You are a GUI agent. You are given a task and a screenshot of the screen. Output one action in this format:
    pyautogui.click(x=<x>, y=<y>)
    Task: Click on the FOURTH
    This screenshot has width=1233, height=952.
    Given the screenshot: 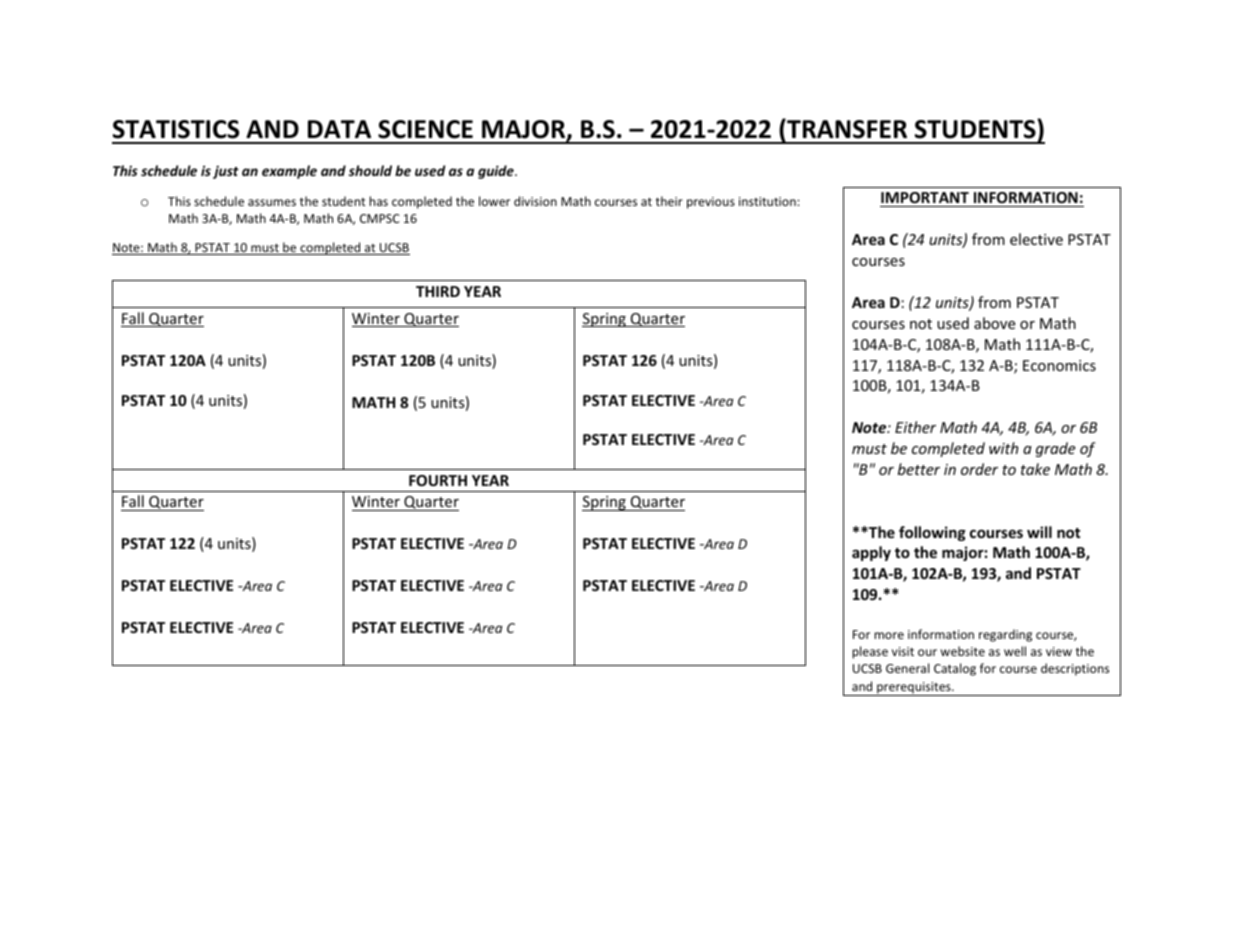 What is the action you would take?
    pyautogui.click(x=438, y=480)
